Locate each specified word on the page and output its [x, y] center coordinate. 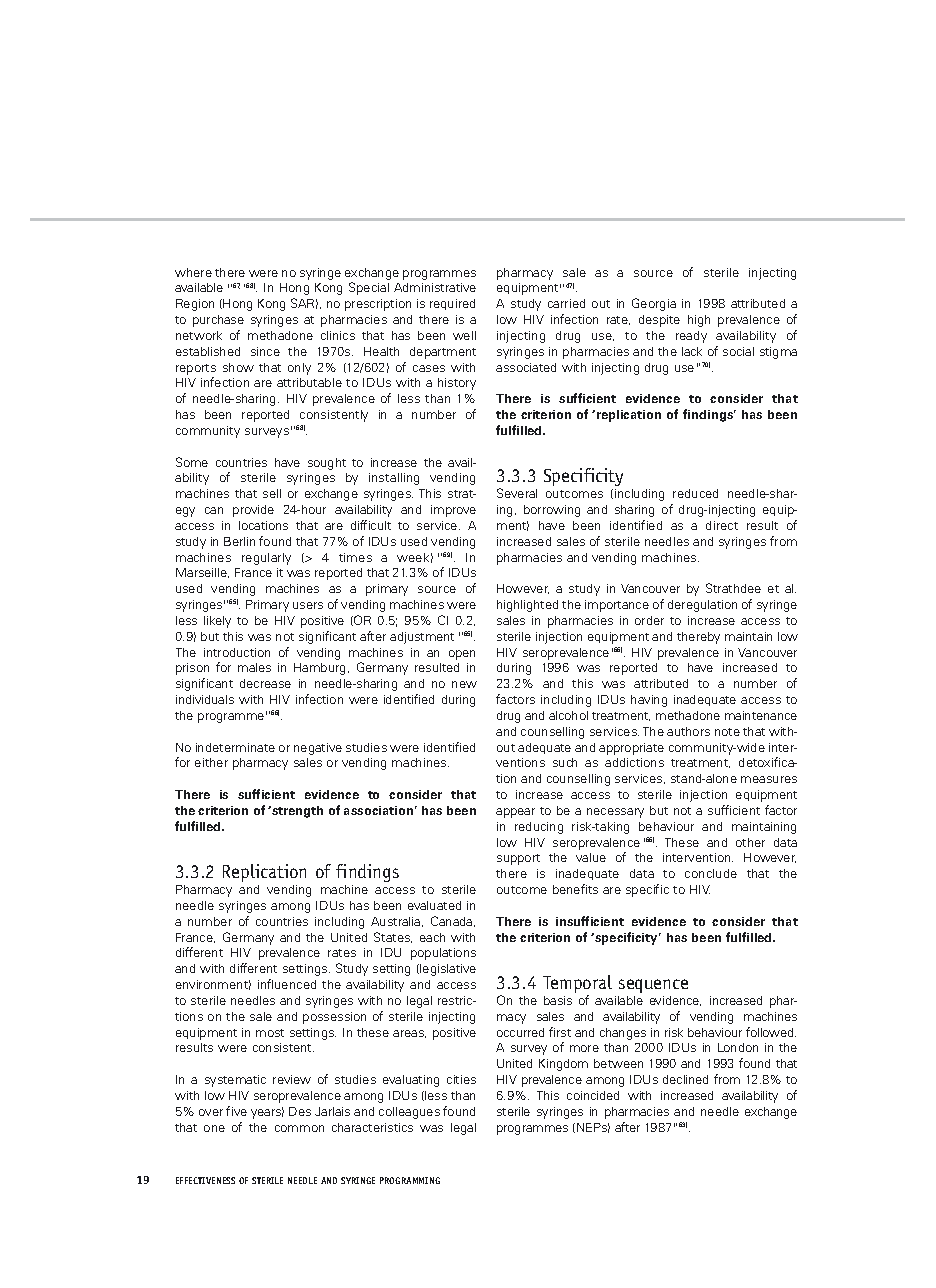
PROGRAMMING [410, 1180]
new [464, 684]
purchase [218, 321]
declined [685, 1079]
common [299, 1128]
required [452, 304]
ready [691, 337]
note [727, 732]
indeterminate [235, 747]
